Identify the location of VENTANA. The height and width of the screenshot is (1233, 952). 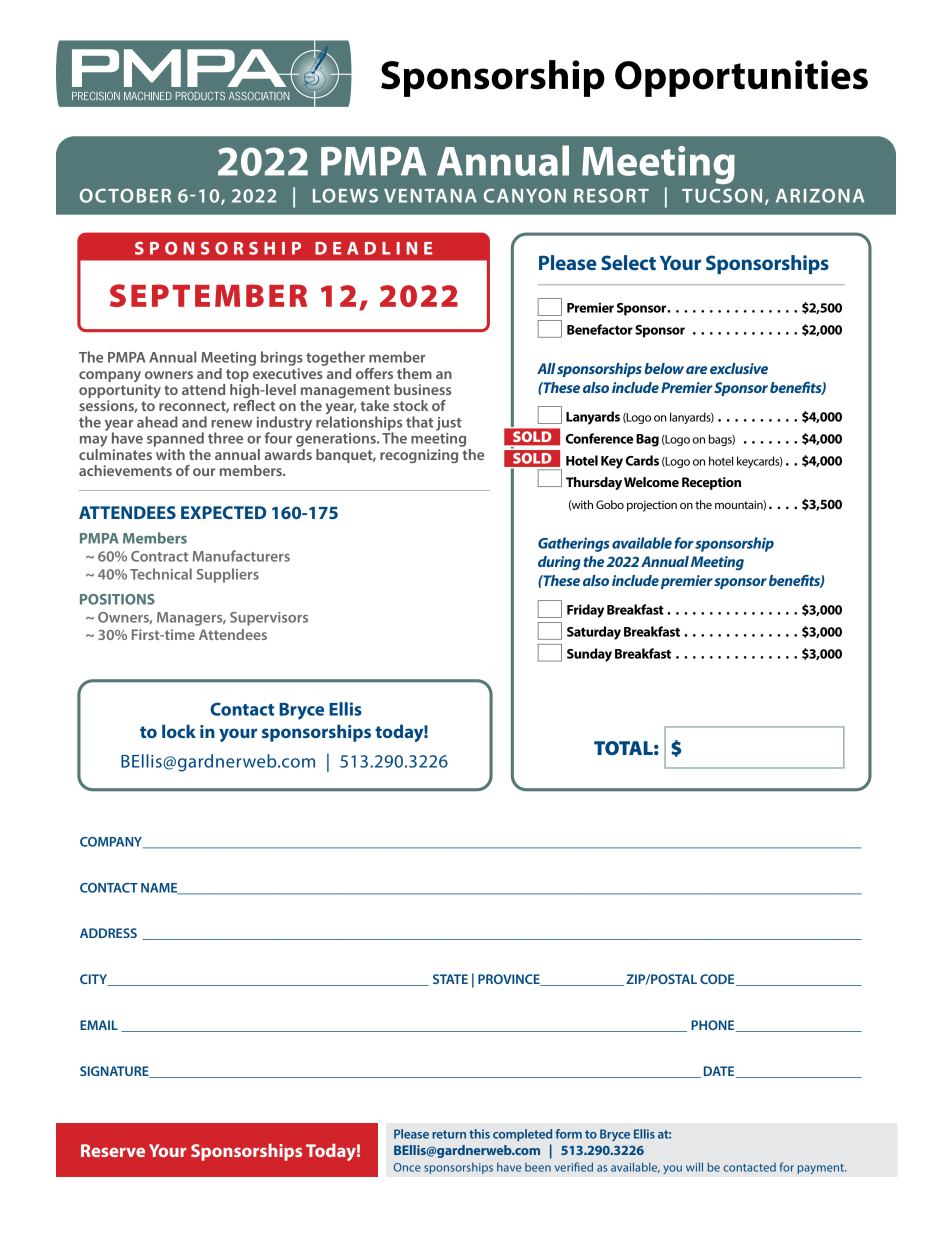
(430, 196).
